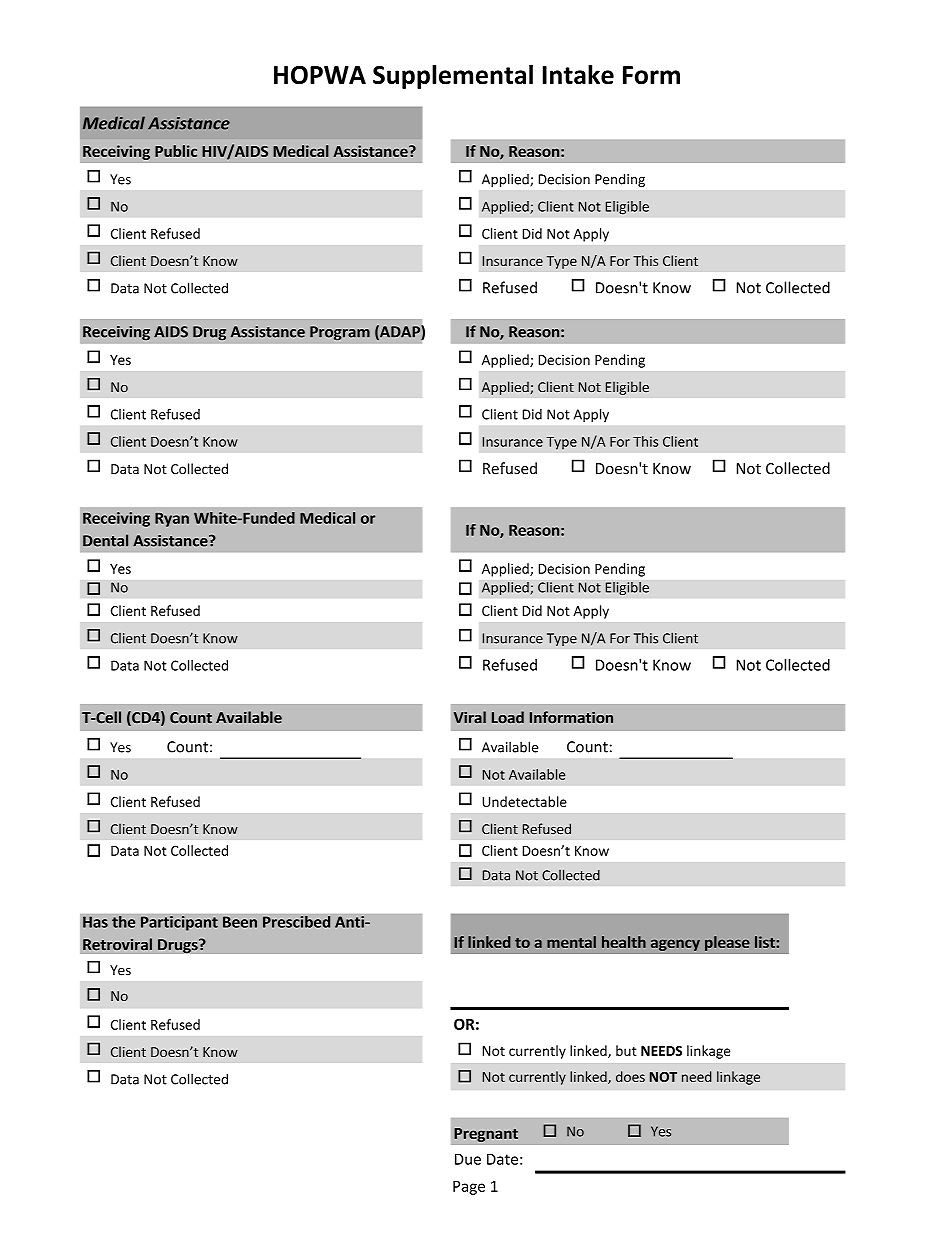 This document has height=1233, width=952. What do you see at coordinates (340, 333) in the document?
I see `Program` at bounding box center [340, 333].
